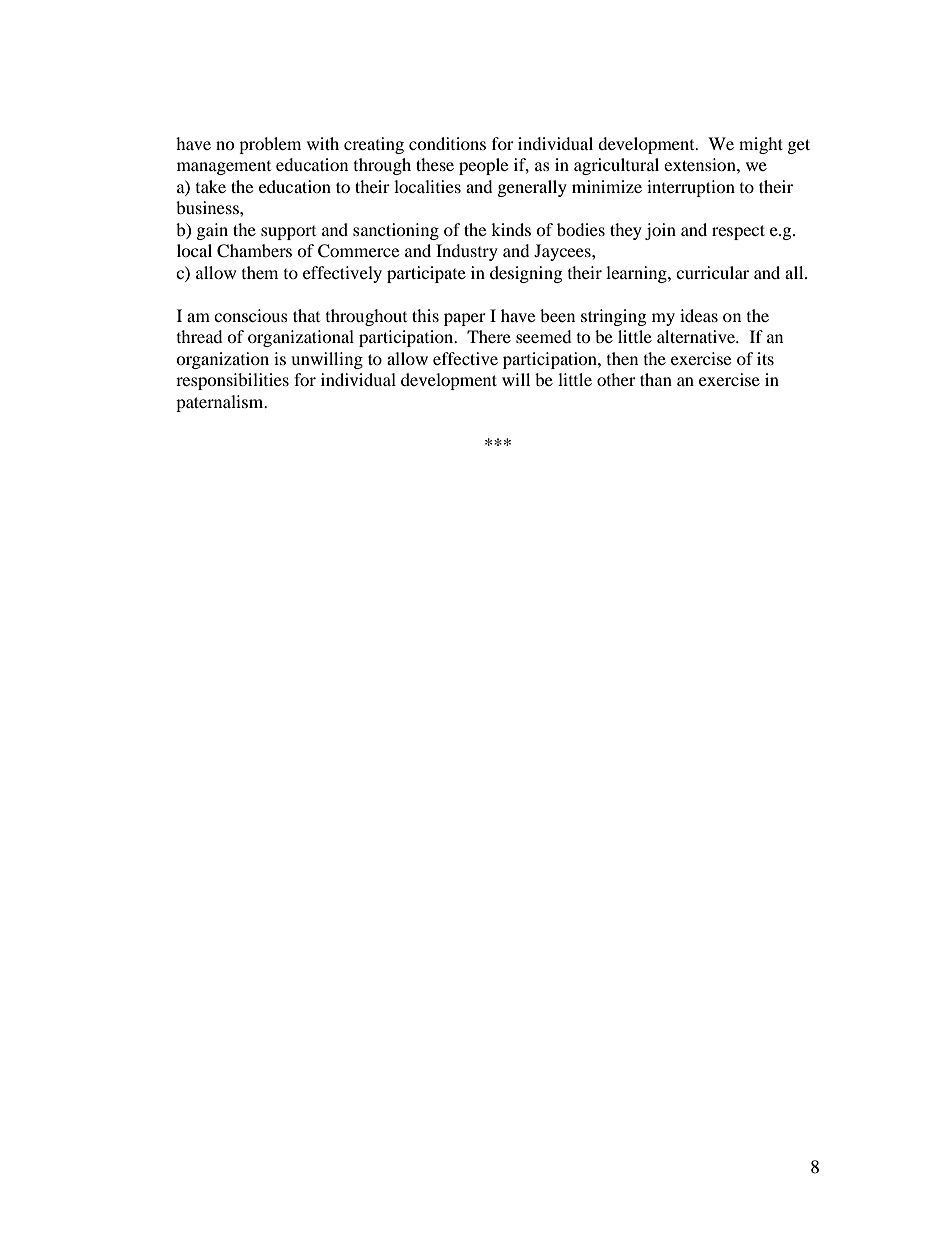  Describe the element at coordinates (699, 315) in the screenshot. I see `ideas` at that location.
